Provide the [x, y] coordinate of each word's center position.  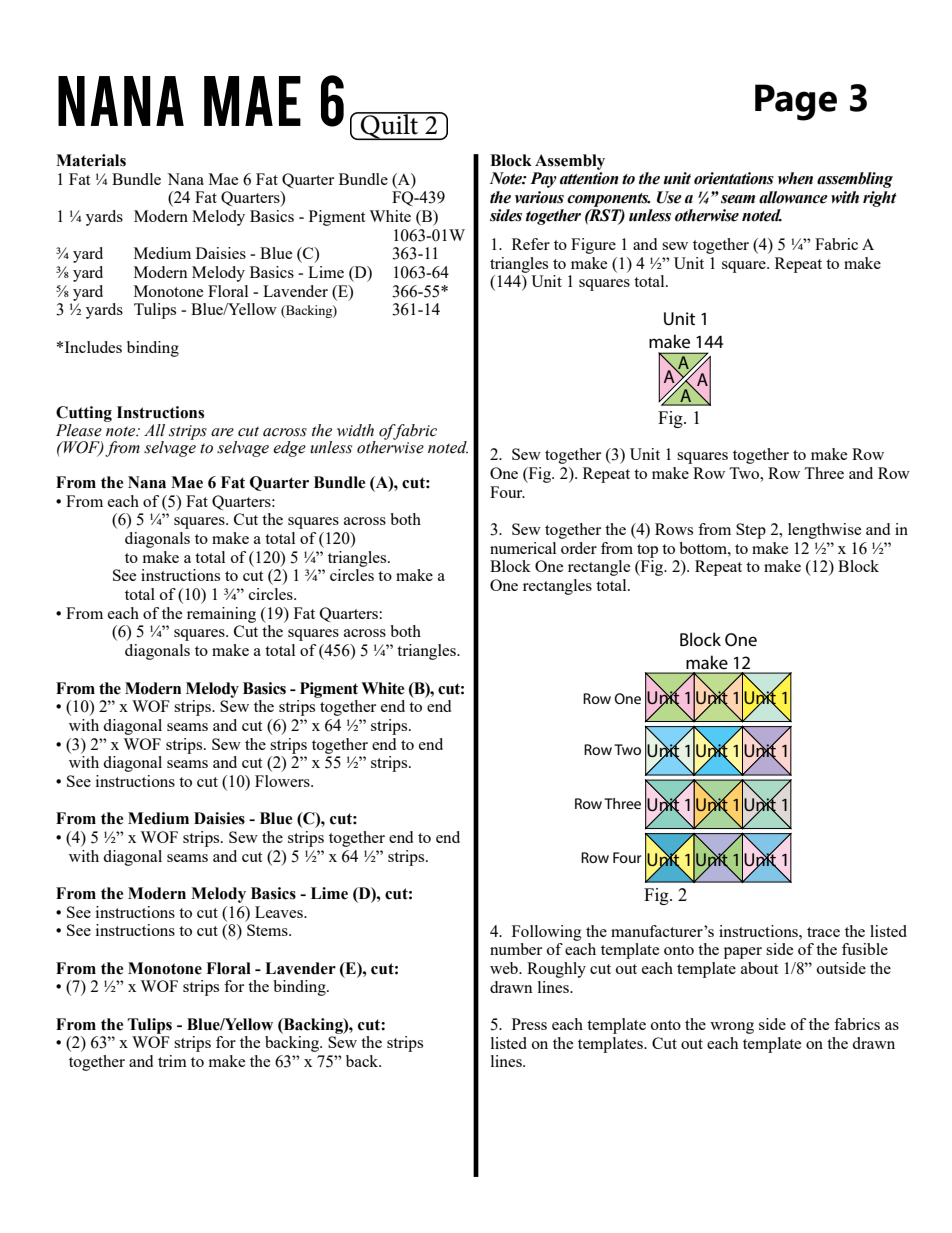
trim [172, 1061]
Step [751, 531]
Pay [543, 180]
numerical [523, 548]
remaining [221, 615]
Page [796, 102]
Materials [91, 160]
